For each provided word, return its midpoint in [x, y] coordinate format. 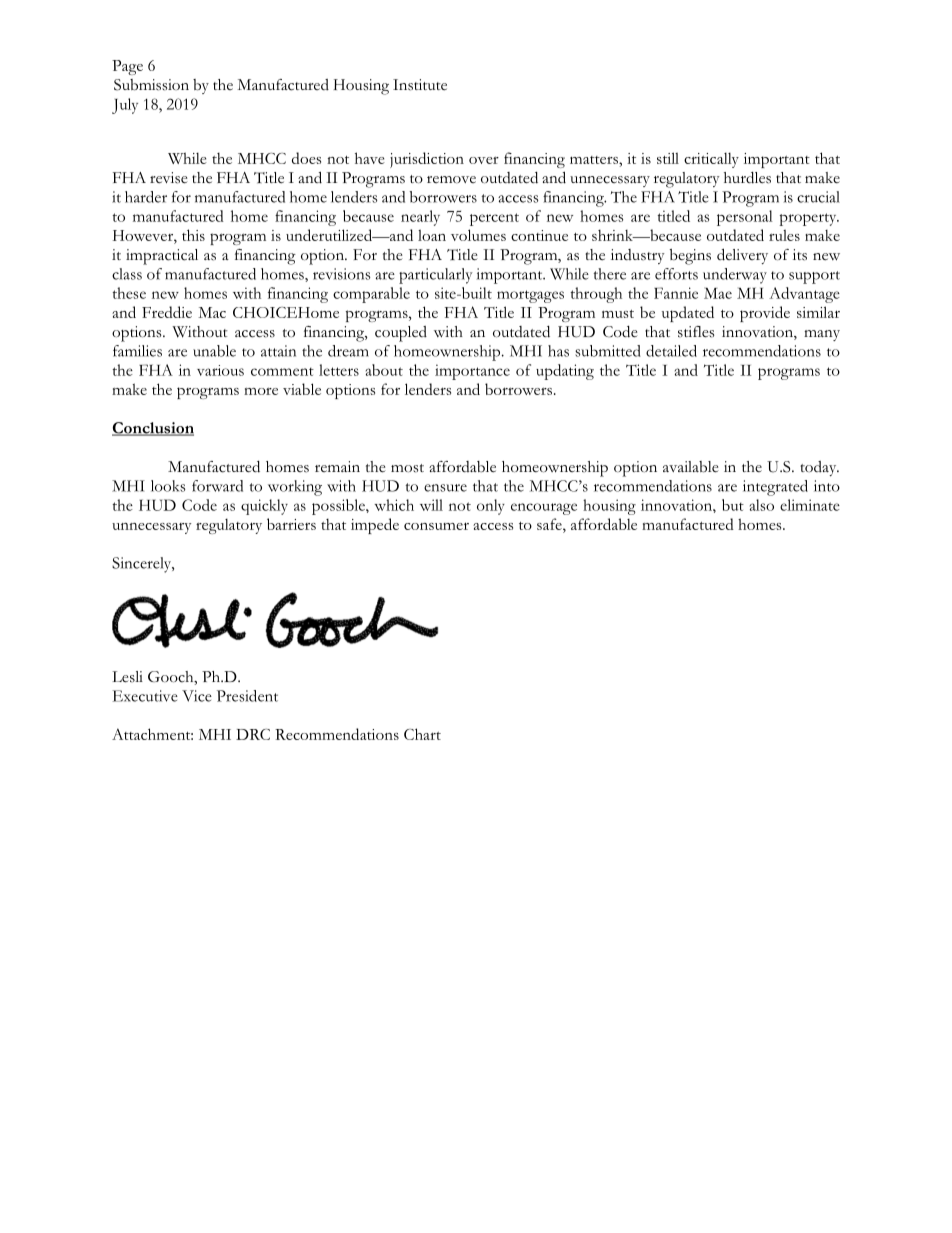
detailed [671, 351]
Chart [422, 734]
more [261, 391]
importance [472, 372]
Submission [151, 85]
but [733, 505]
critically [711, 160]
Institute [420, 85]
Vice [197, 696]
